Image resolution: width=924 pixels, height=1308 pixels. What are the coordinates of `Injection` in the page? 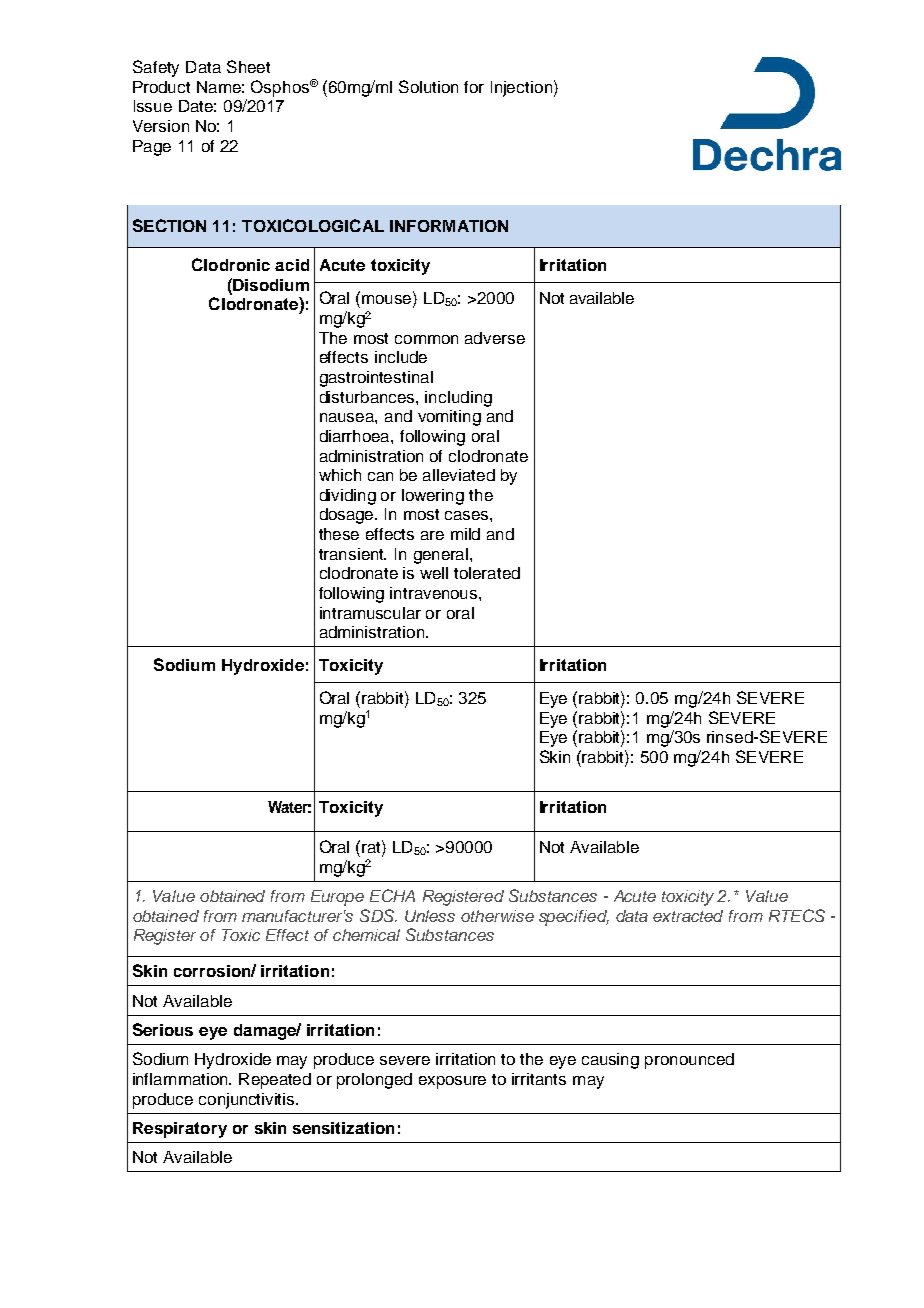 It's located at (521, 89).
